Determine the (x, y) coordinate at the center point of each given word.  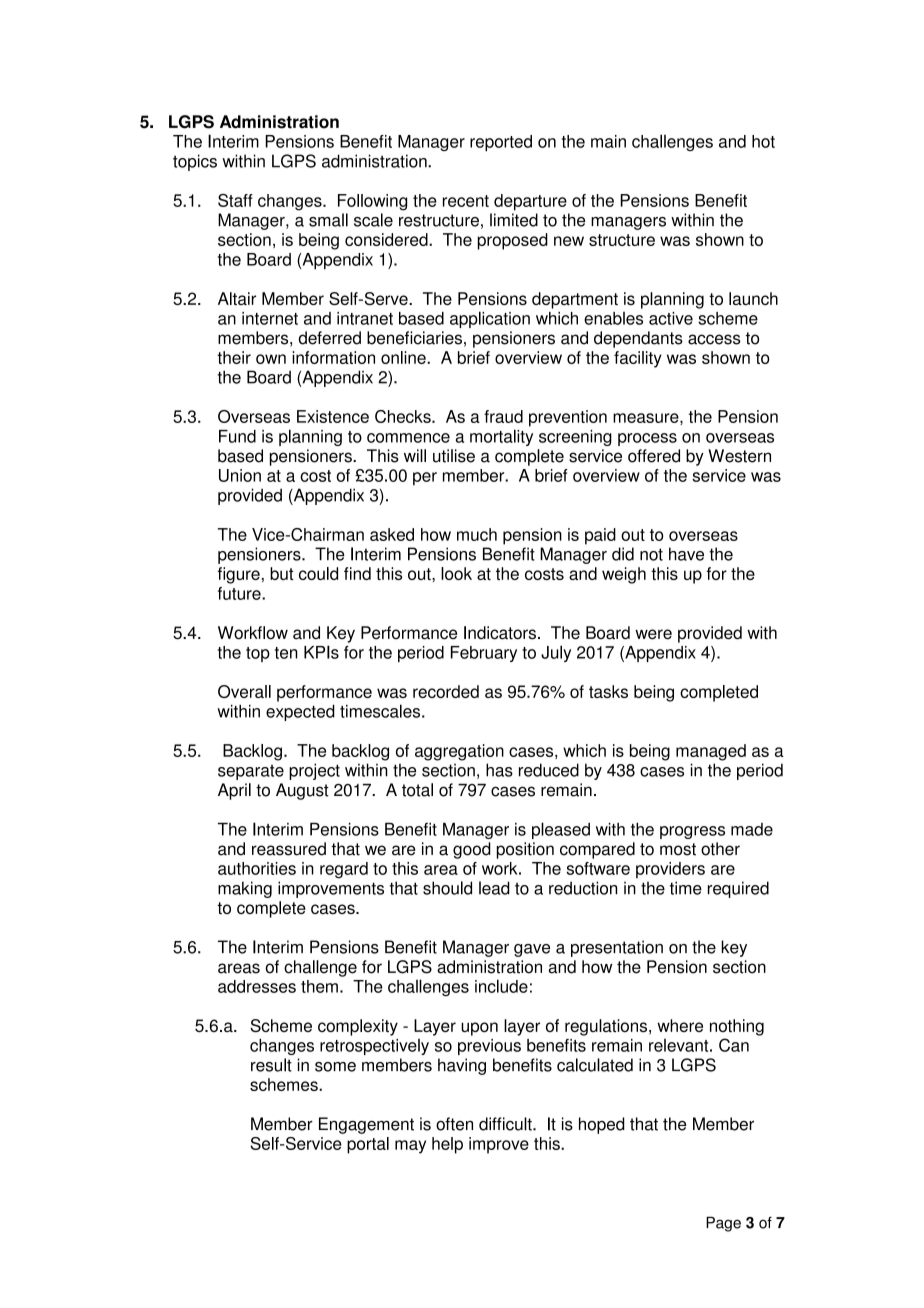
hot (763, 141)
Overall (244, 691)
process (647, 439)
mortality (501, 437)
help (447, 1145)
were (653, 634)
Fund (237, 436)
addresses (257, 986)
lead (494, 888)
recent (466, 201)
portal (368, 1145)
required (738, 889)
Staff (235, 200)
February (484, 654)
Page (723, 1224)
